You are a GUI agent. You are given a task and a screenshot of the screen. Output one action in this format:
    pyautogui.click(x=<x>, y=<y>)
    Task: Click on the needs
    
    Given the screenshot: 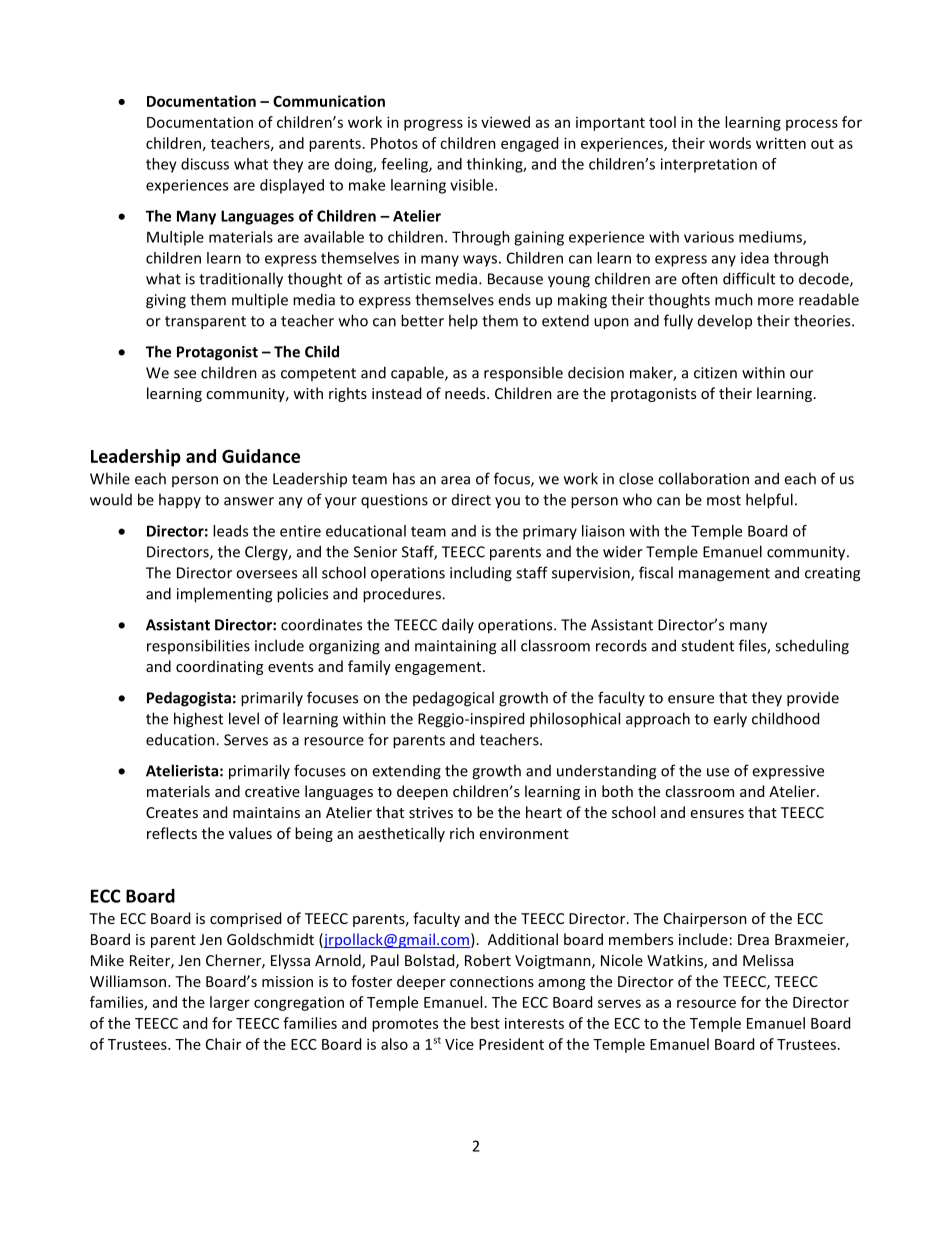 What is the action you would take?
    pyautogui.click(x=466, y=393)
